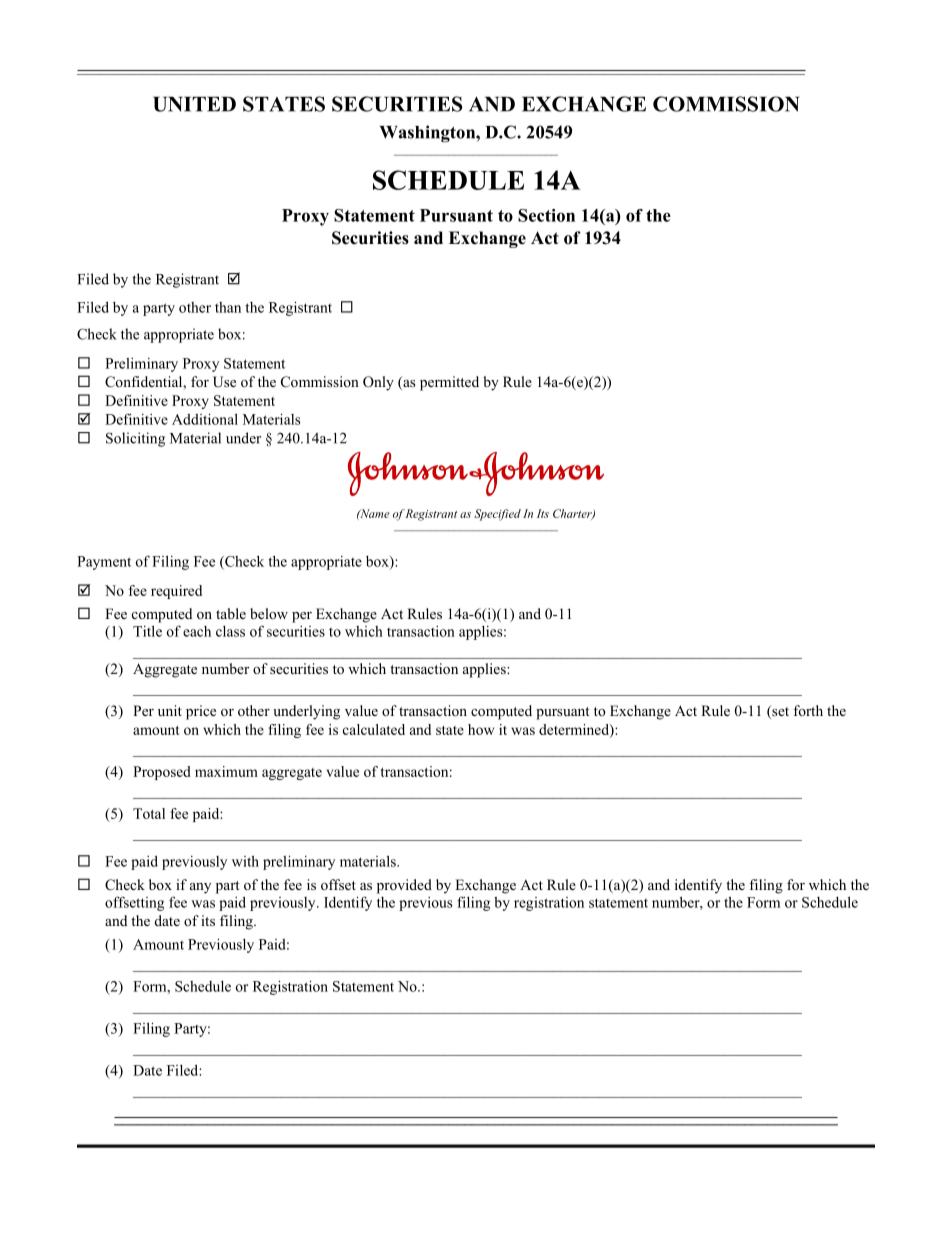  What do you see at coordinates (269, 613) in the document?
I see `below` at bounding box center [269, 613].
